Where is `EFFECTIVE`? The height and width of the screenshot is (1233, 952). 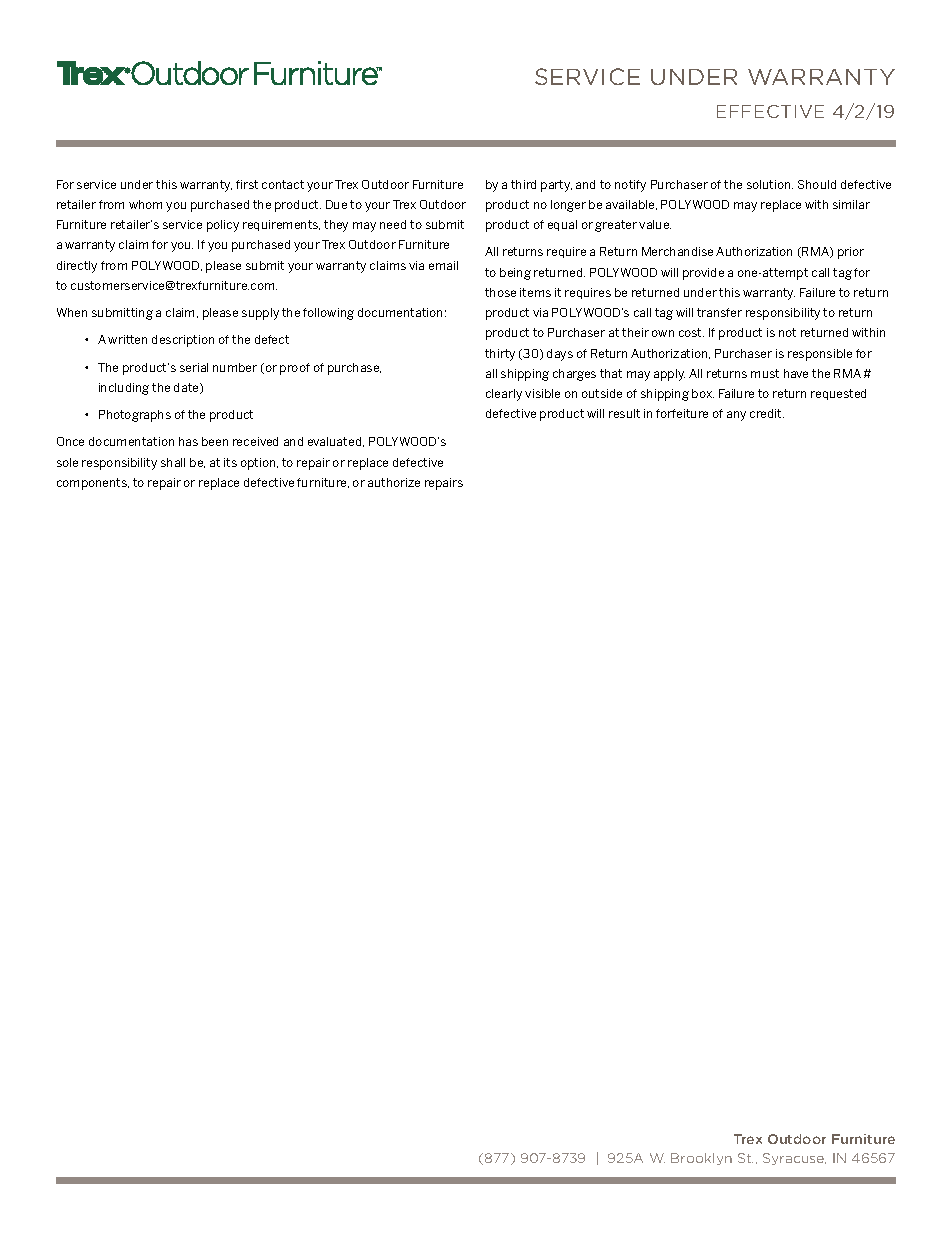 EFFECTIVE is located at coordinates (770, 111).
